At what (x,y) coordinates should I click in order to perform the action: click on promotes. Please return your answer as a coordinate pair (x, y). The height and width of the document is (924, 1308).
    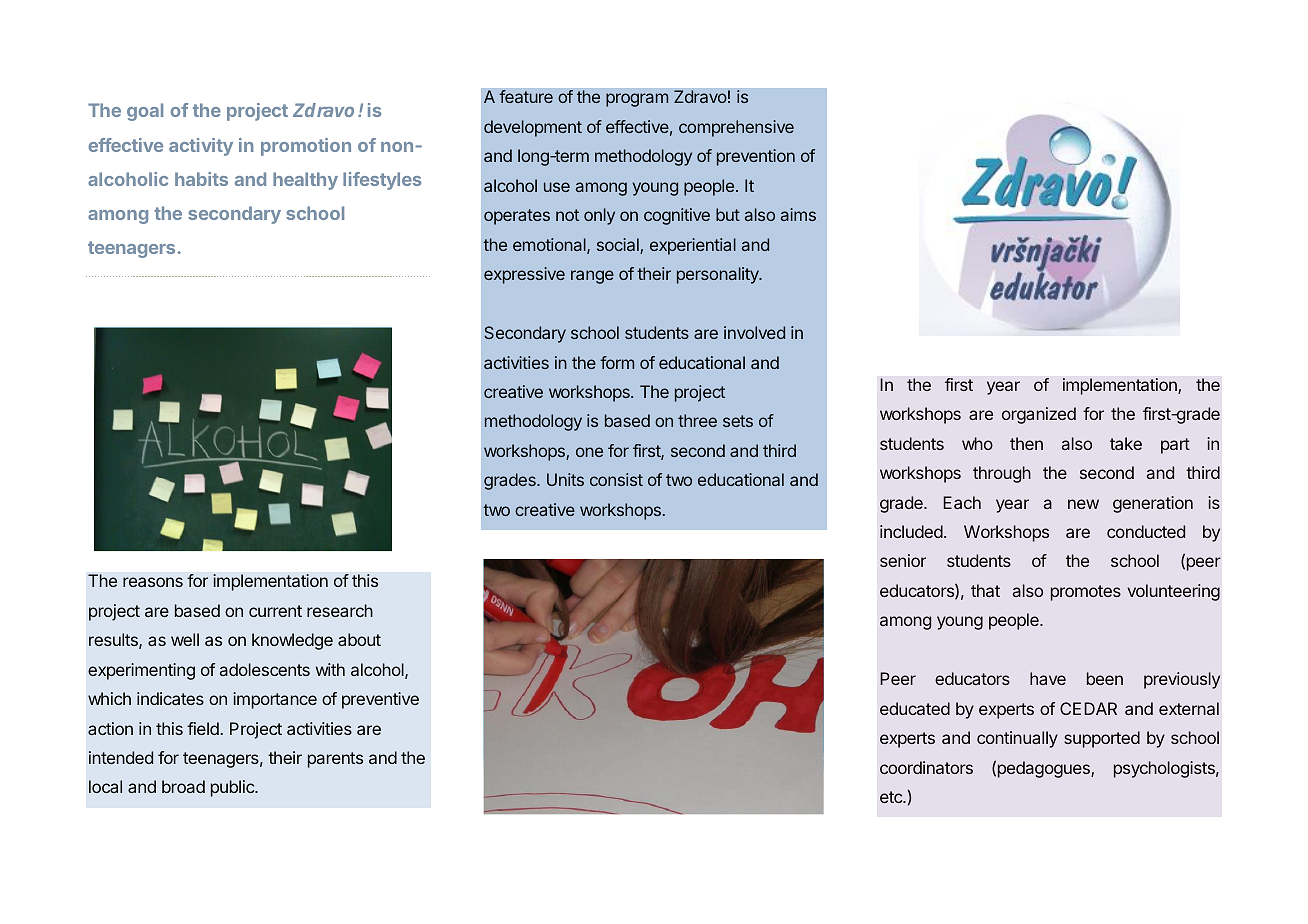
    Looking at the image, I should click on (1086, 593).
